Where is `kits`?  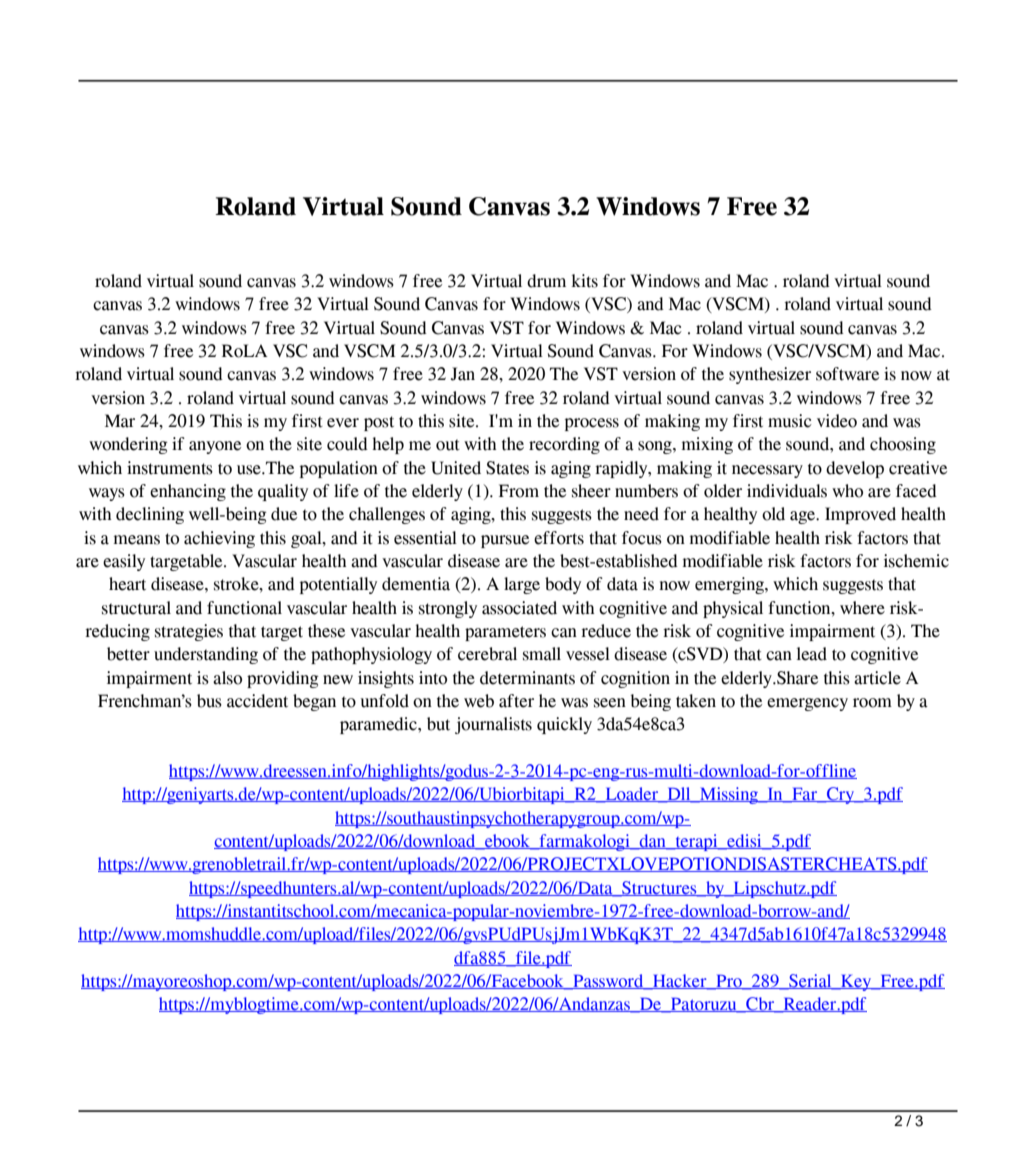 kits is located at coordinates (584, 281).
